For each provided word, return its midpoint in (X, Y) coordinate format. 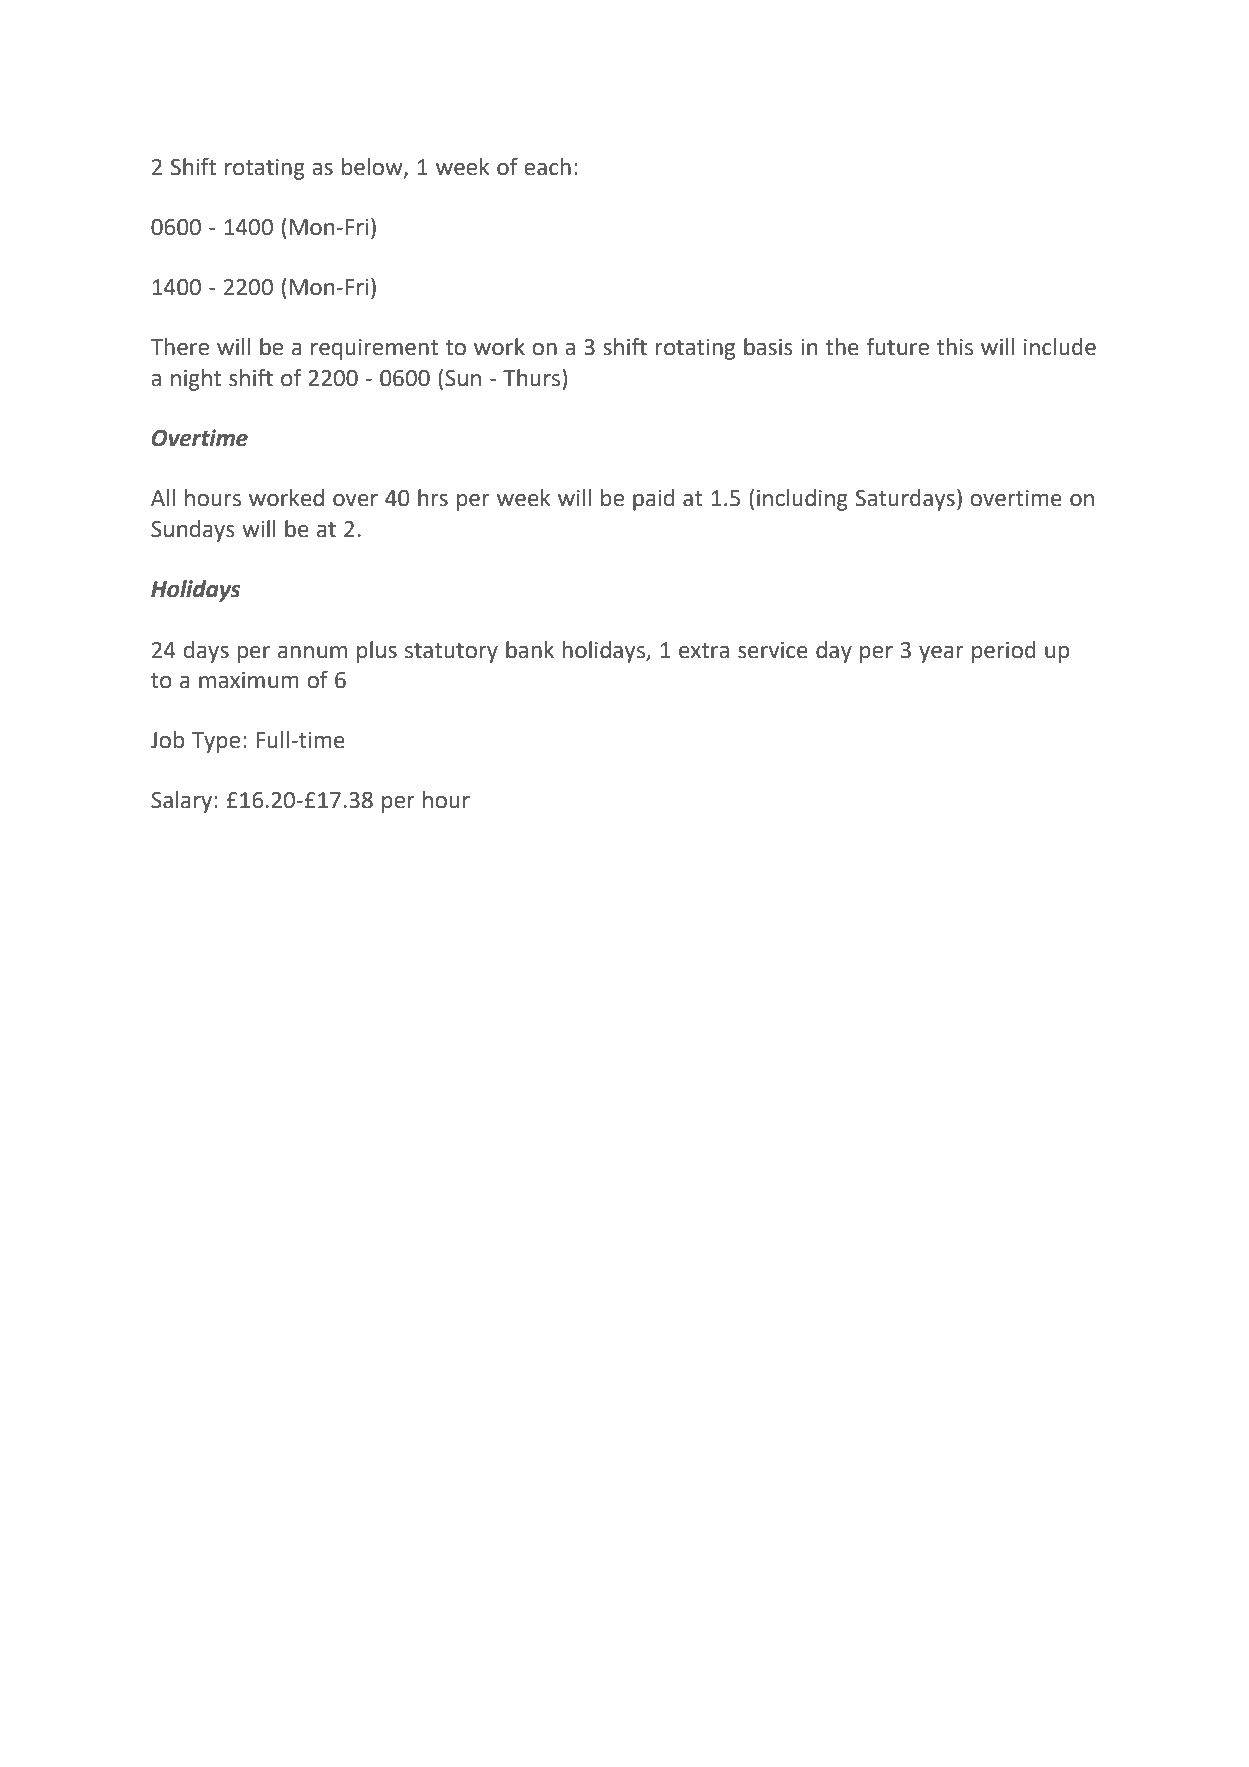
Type (216, 742)
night (196, 380)
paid (653, 500)
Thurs (531, 378)
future (898, 346)
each (547, 167)
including (802, 500)
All (163, 497)
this (955, 347)
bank (530, 650)
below (373, 168)
